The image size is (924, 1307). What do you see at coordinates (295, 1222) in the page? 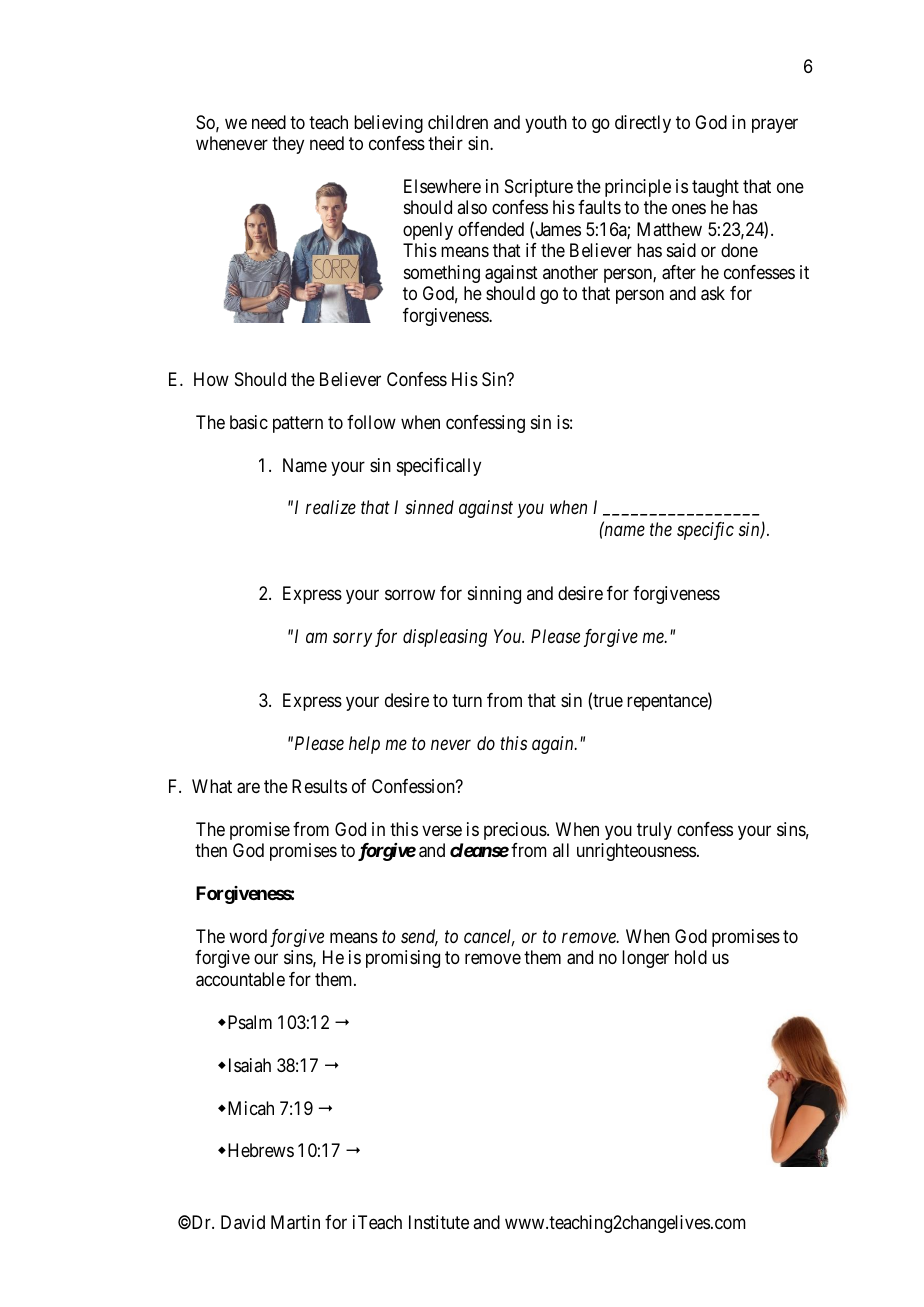
I see `Martin` at bounding box center [295, 1222].
